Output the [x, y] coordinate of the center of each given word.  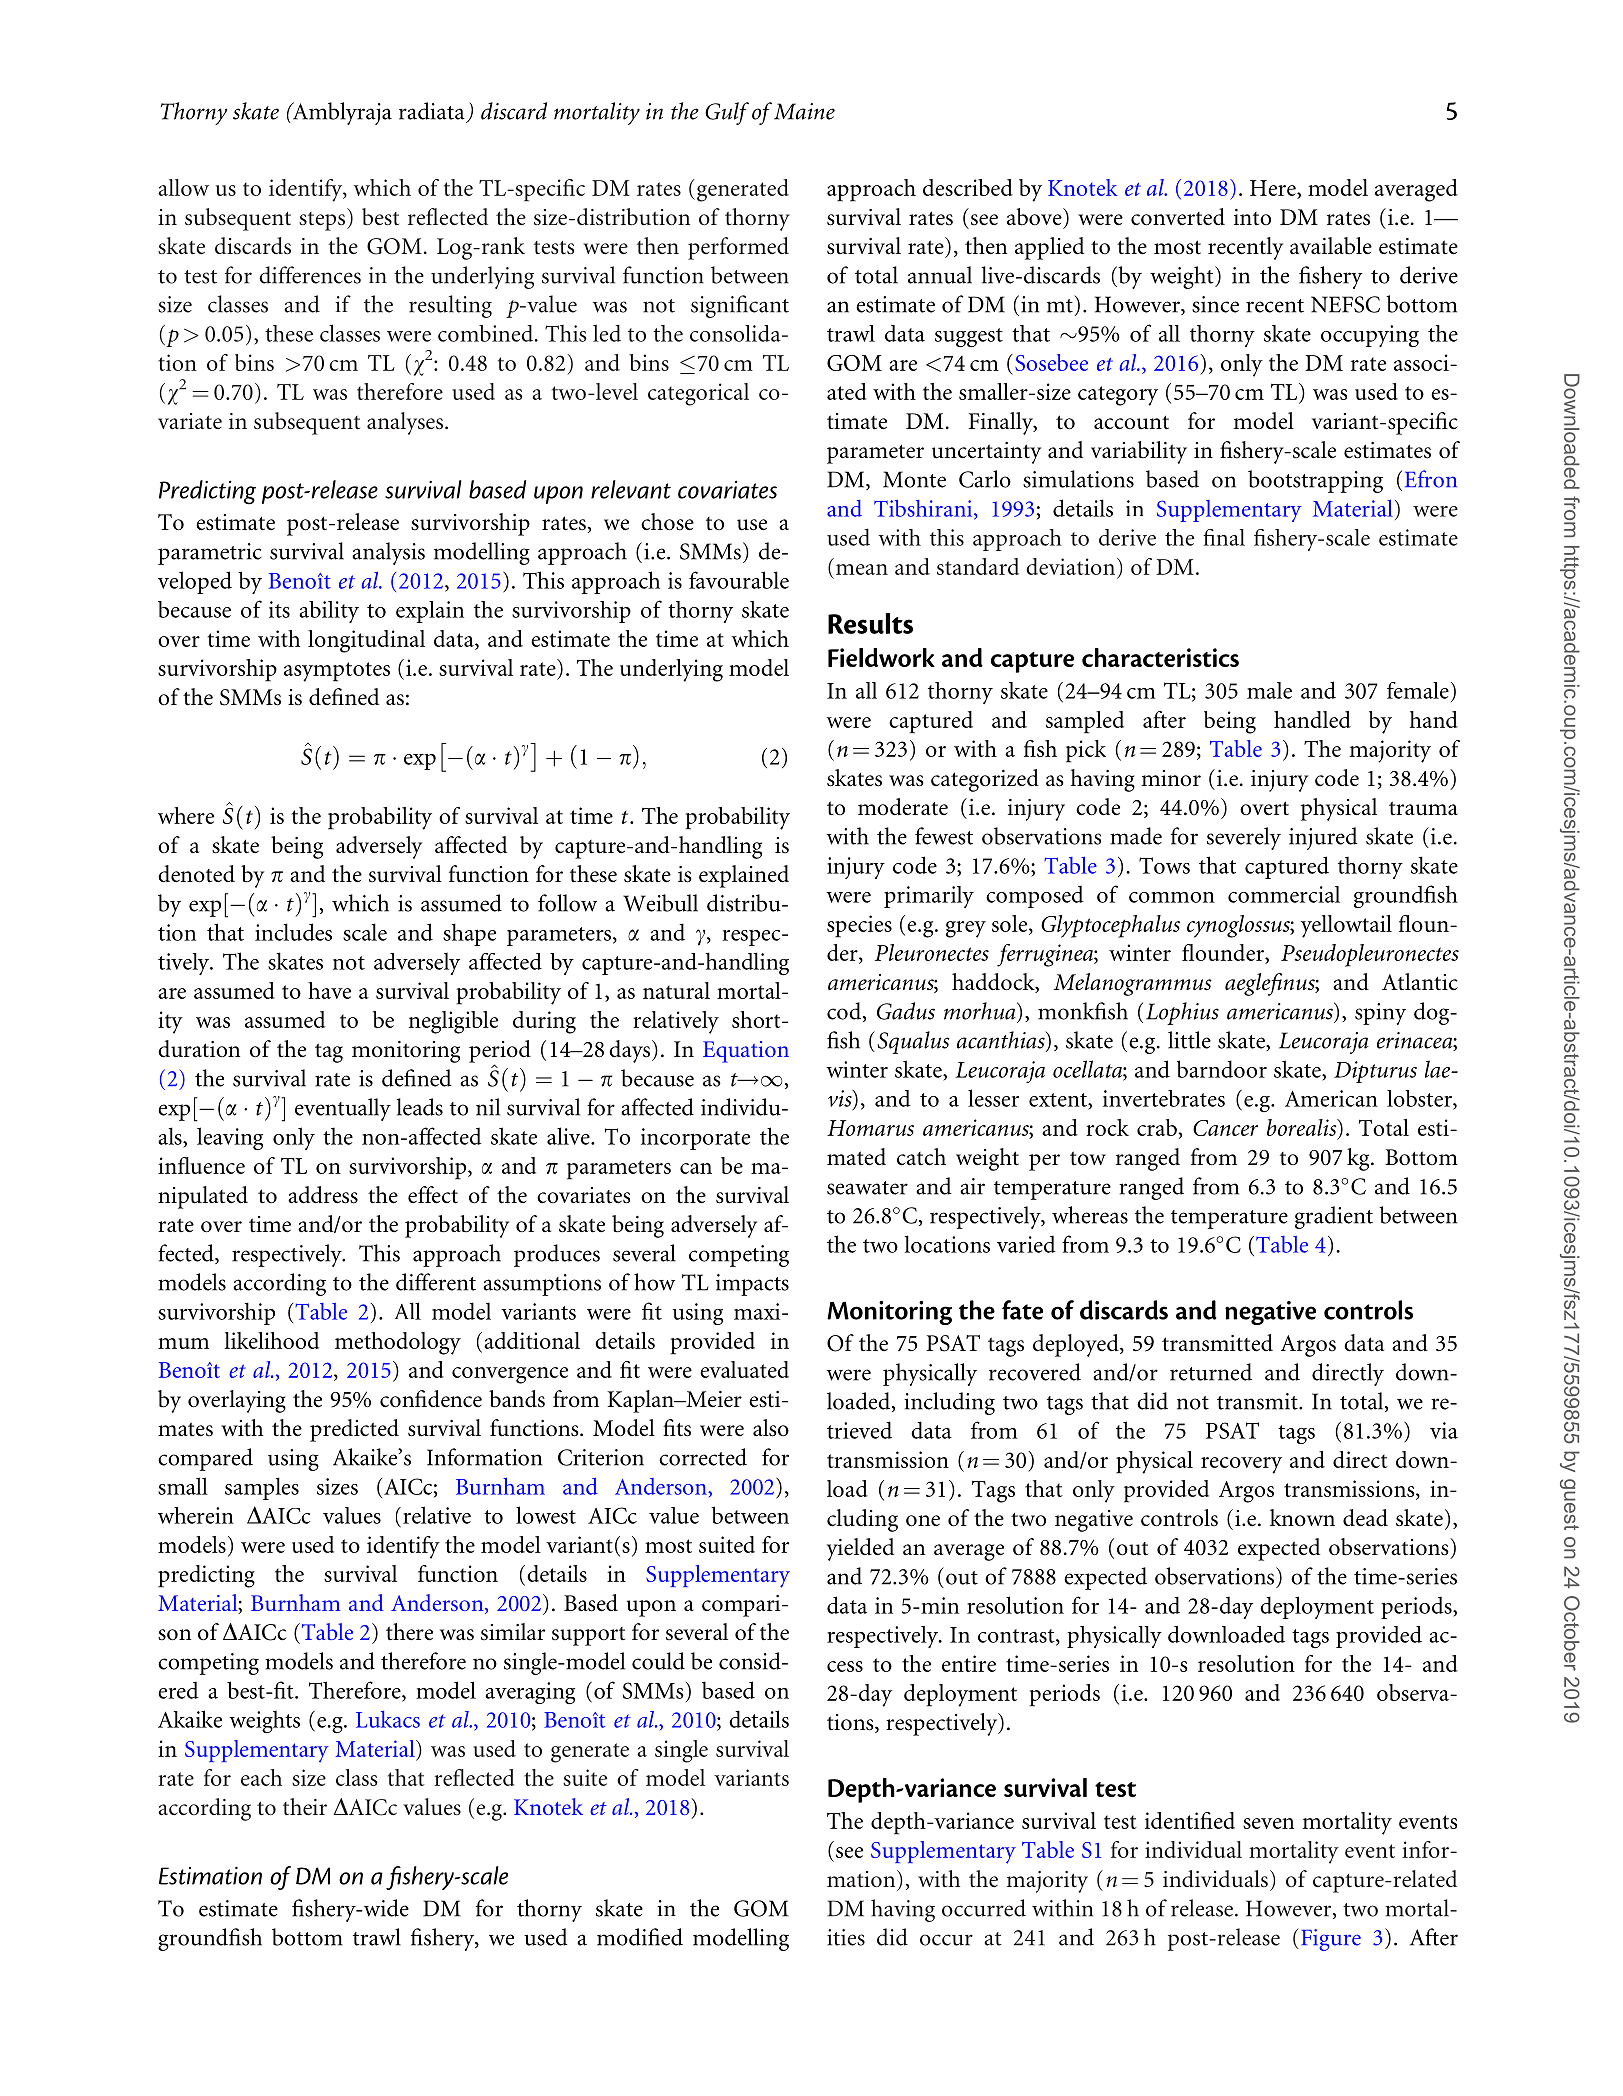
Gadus [906, 1011]
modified [640, 1937]
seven [1268, 1823]
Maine [803, 111]
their [305, 1806]
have [329, 990]
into [1252, 217]
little [1189, 1040]
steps [323, 221]
